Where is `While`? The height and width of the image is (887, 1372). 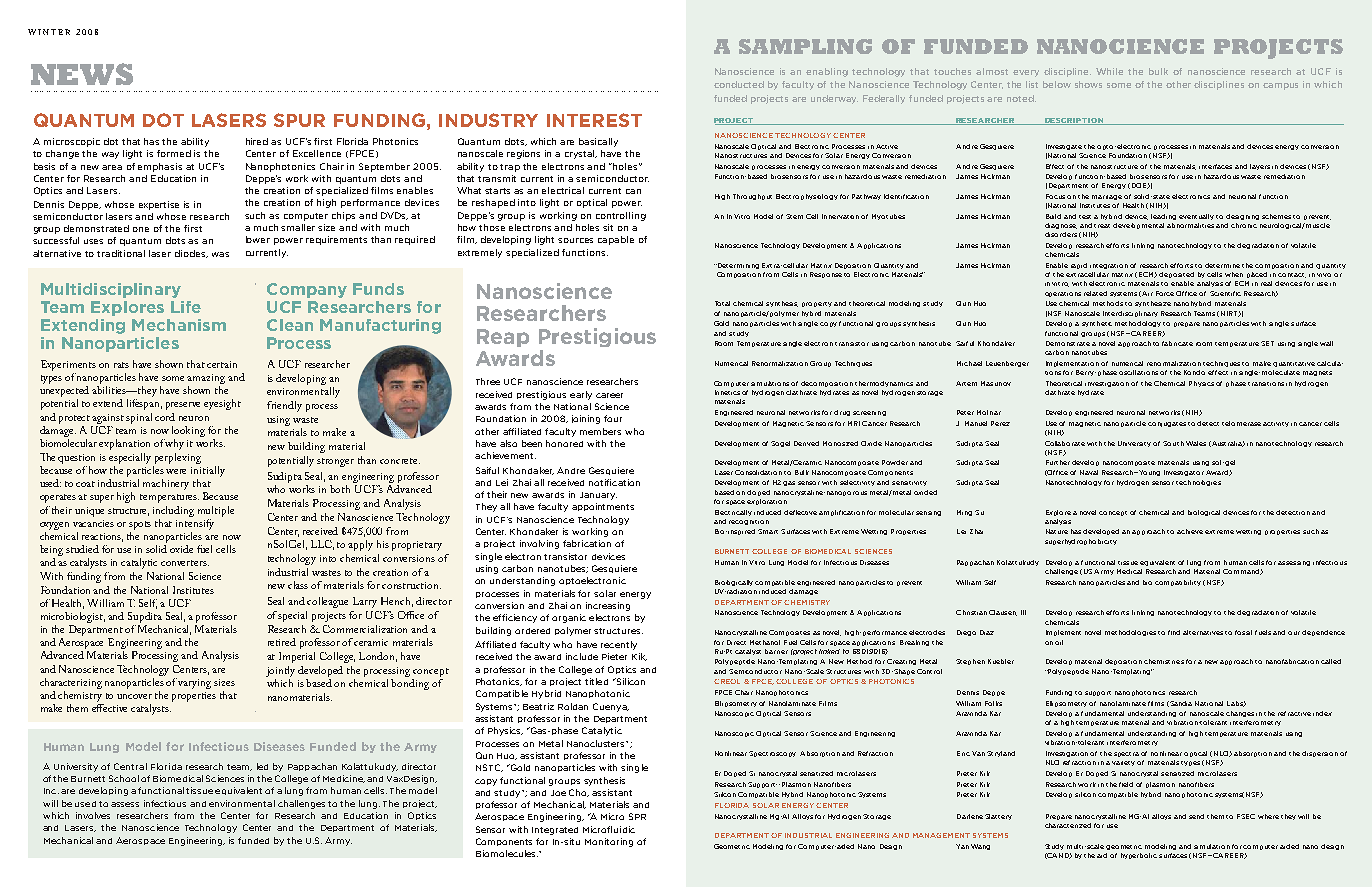 While is located at coordinates (1109, 71).
